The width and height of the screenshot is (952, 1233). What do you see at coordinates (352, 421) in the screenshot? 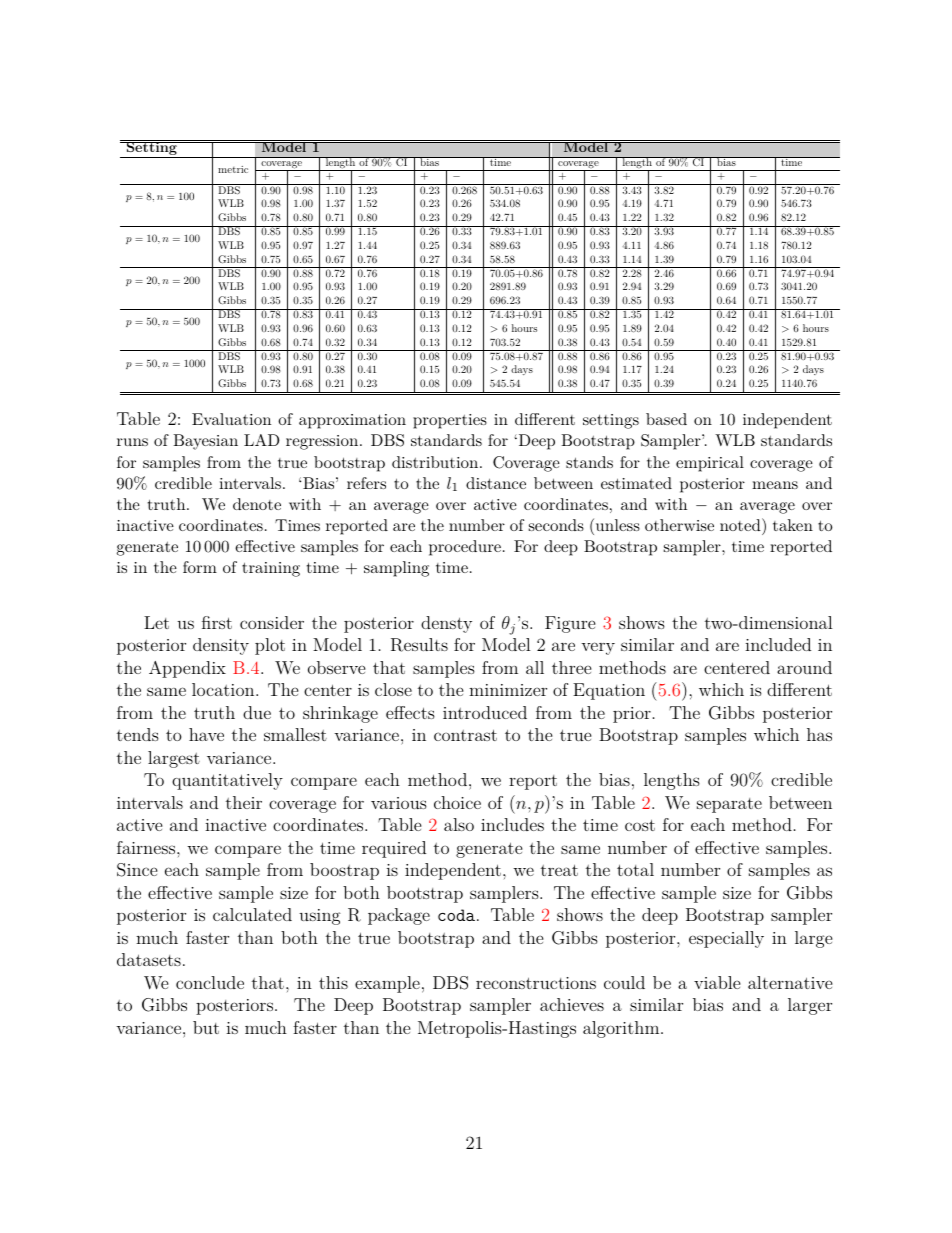
I see `approximation` at bounding box center [352, 421].
